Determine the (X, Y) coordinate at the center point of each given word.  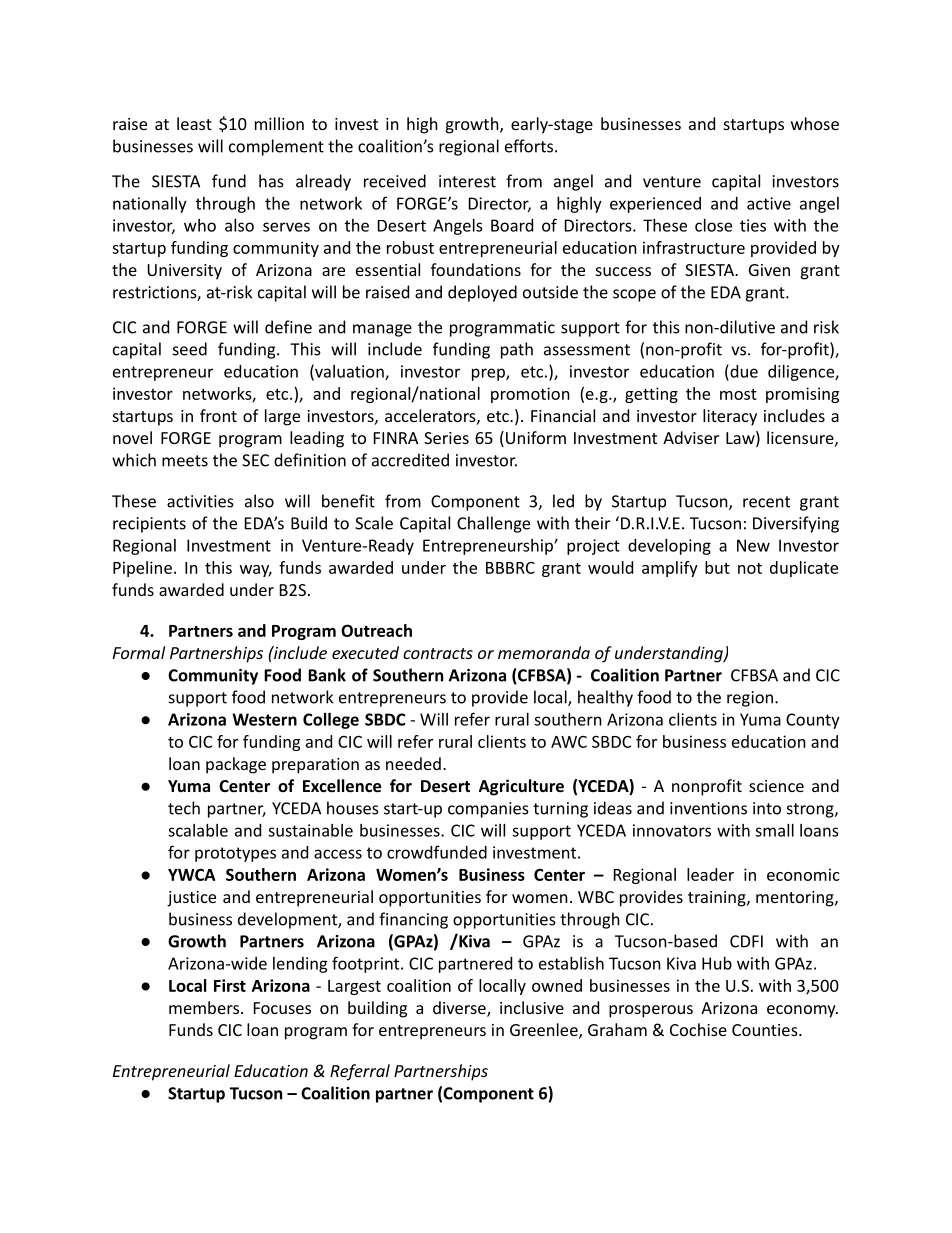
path (517, 350)
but (717, 567)
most (738, 394)
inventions (708, 808)
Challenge (493, 524)
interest (467, 181)
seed (190, 349)
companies (488, 810)
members (204, 1007)
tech (184, 808)
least (194, 123)
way (256, 571)
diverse (460, 1009)
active (769, 203)
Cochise (698, 1029)
